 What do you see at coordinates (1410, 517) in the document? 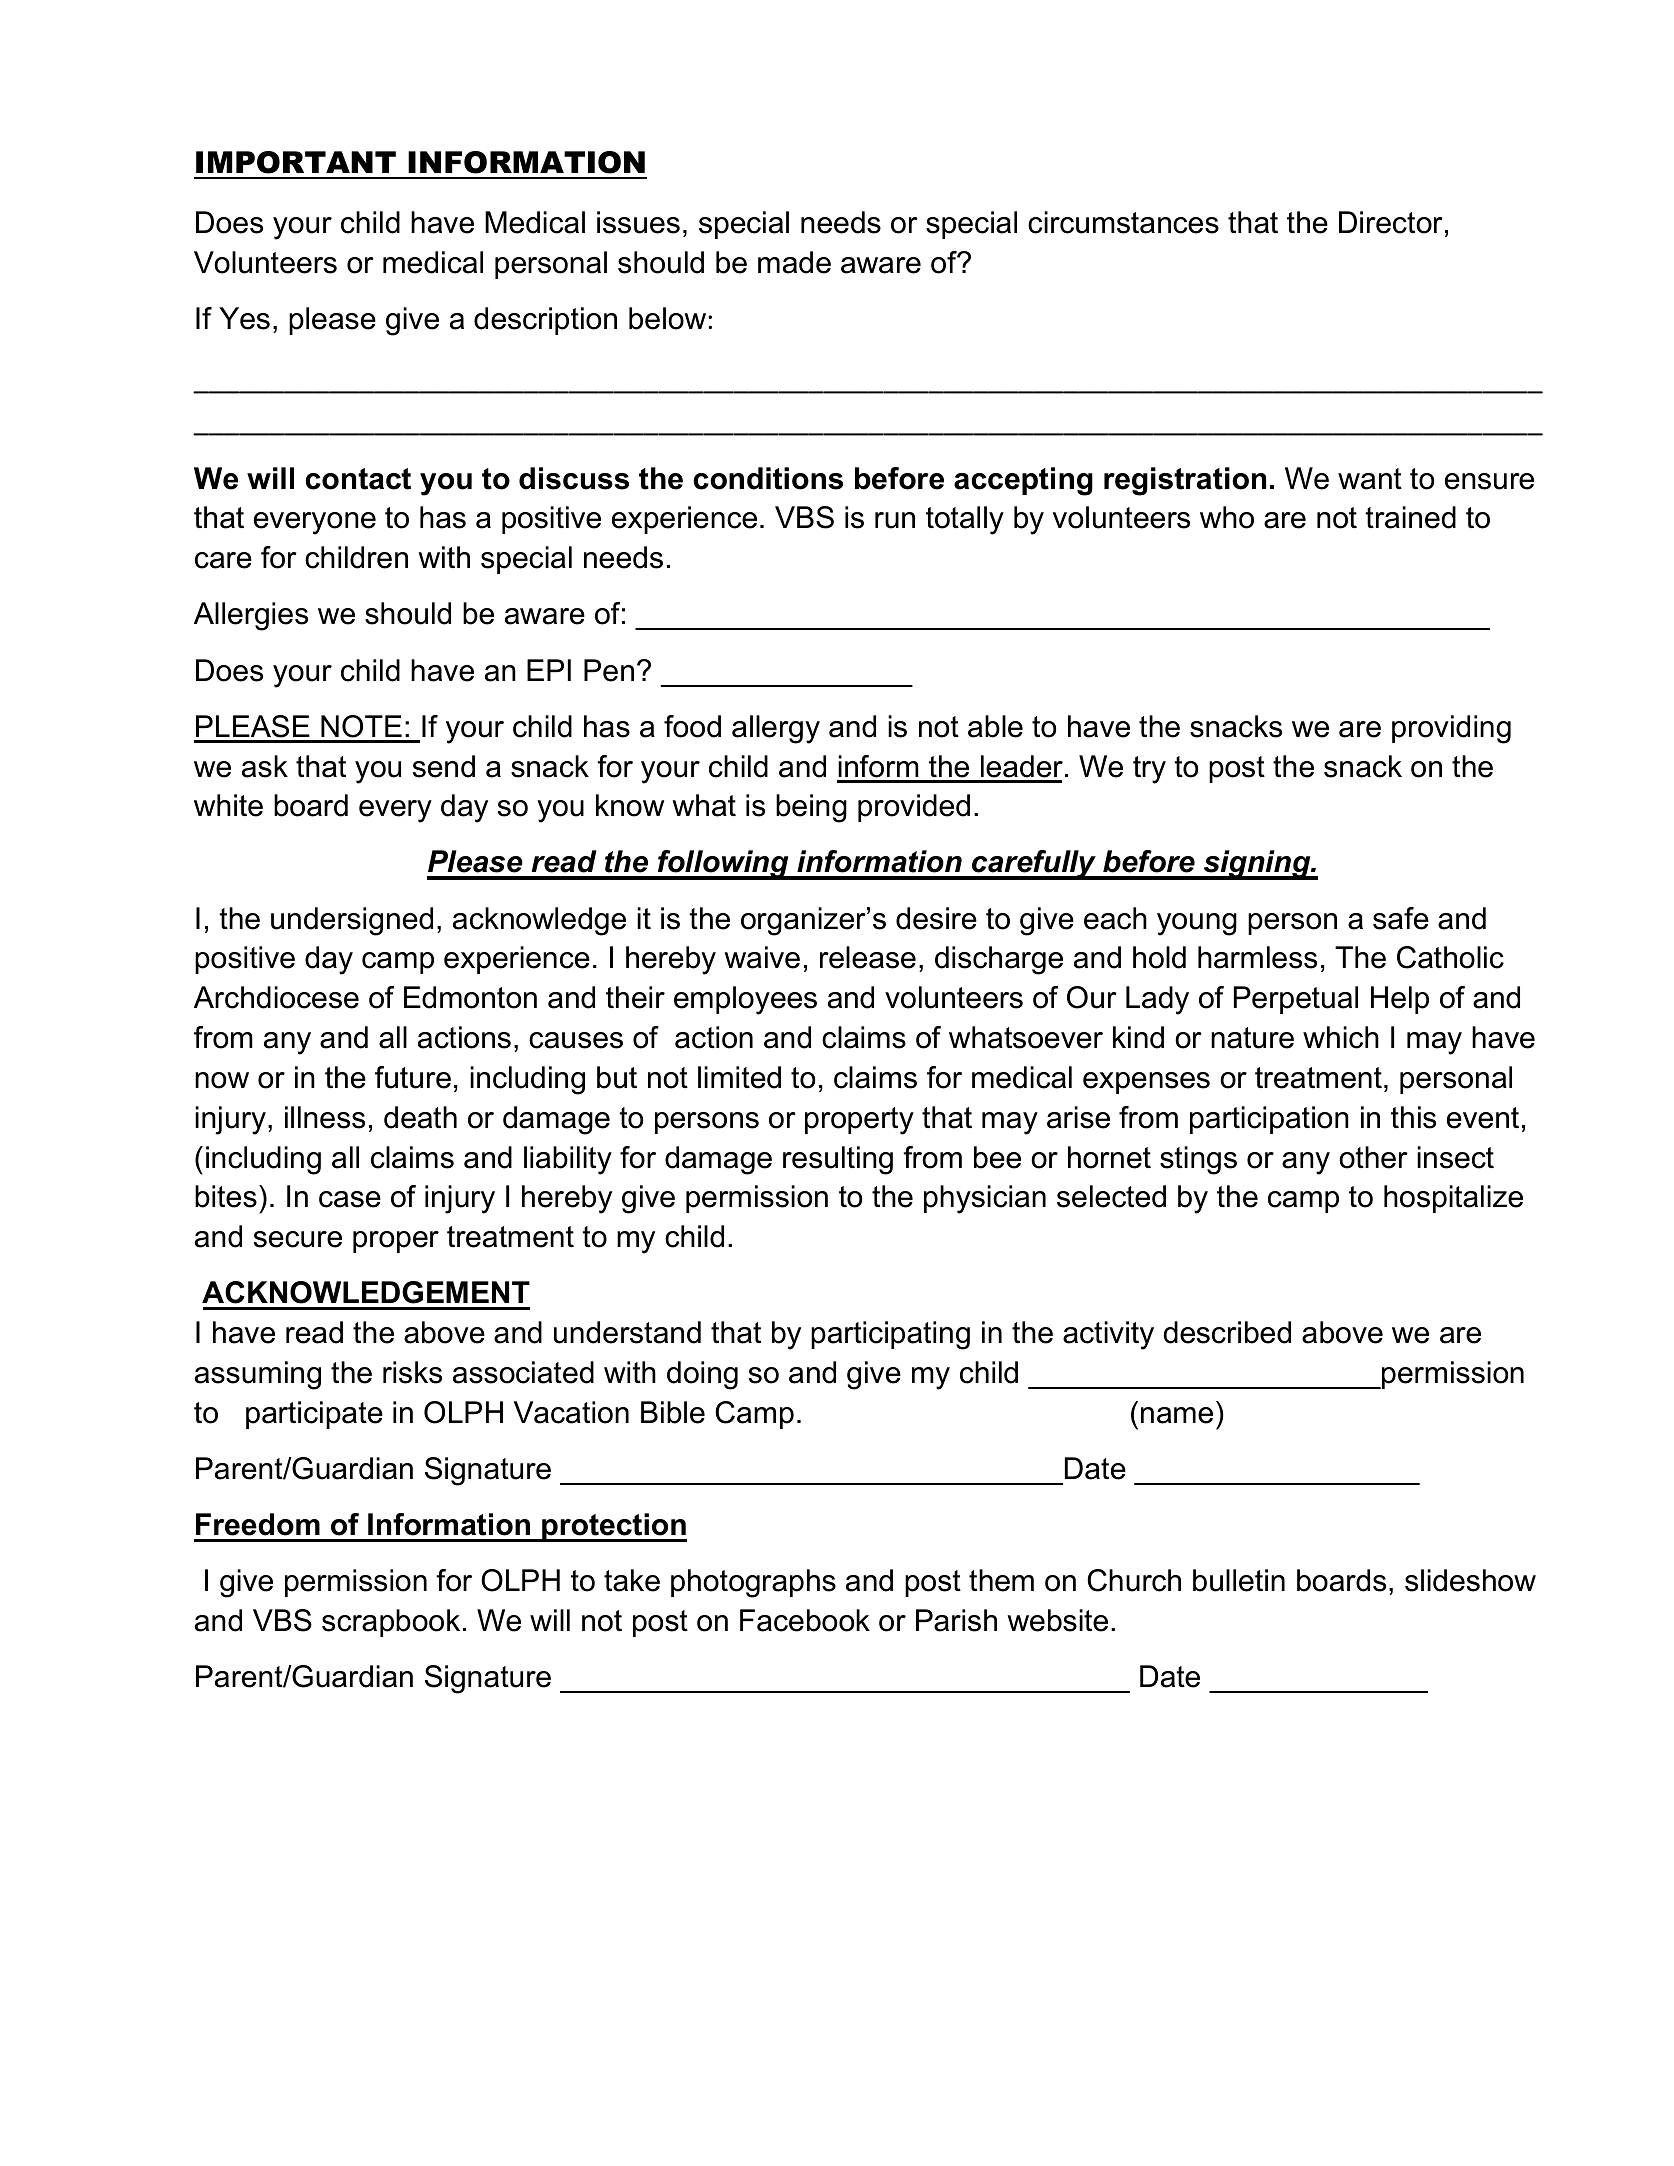
I see `trained` at bounding box center [1410, 517].
